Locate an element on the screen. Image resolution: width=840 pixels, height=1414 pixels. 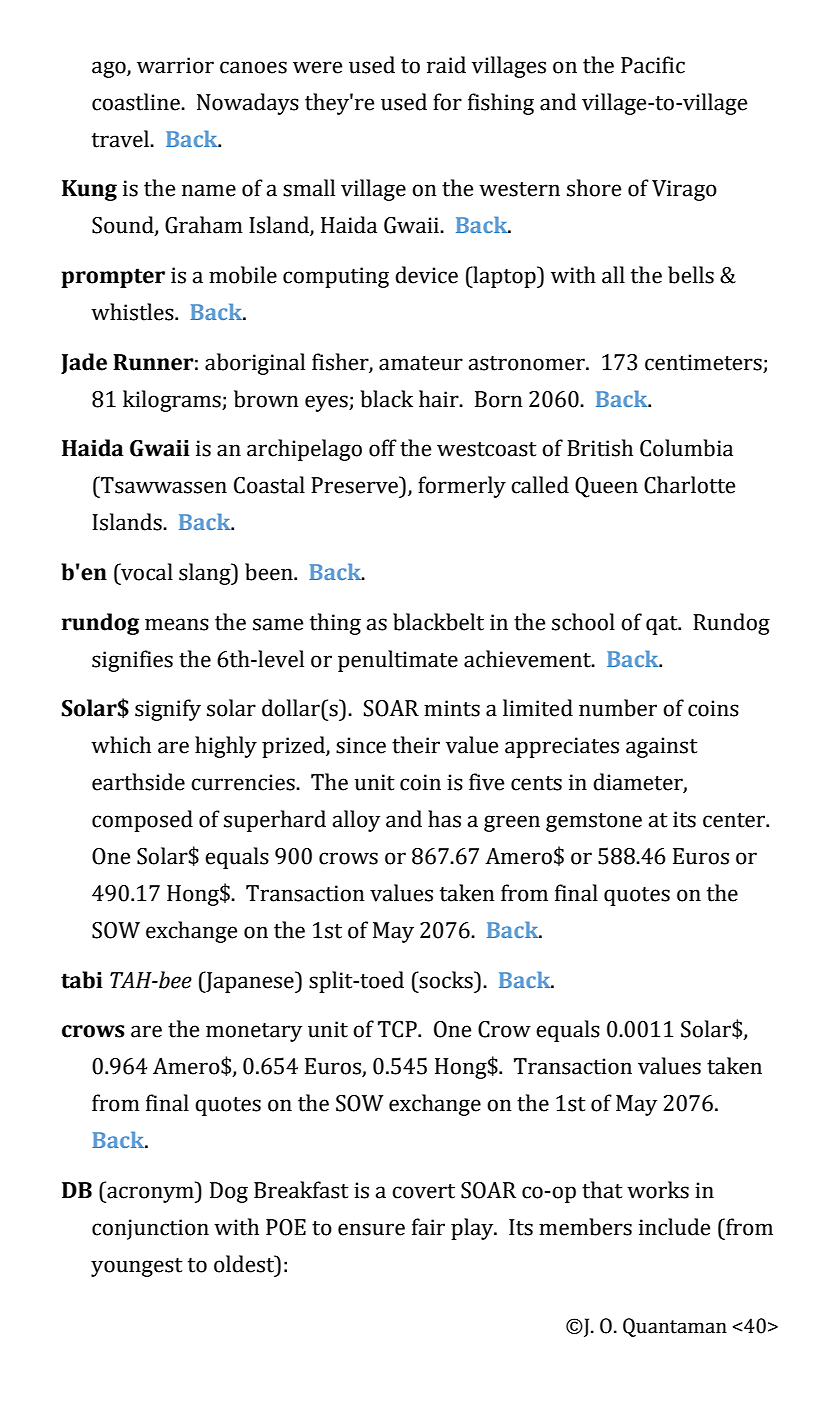
Preserve is located at coordinates (355, 485).
